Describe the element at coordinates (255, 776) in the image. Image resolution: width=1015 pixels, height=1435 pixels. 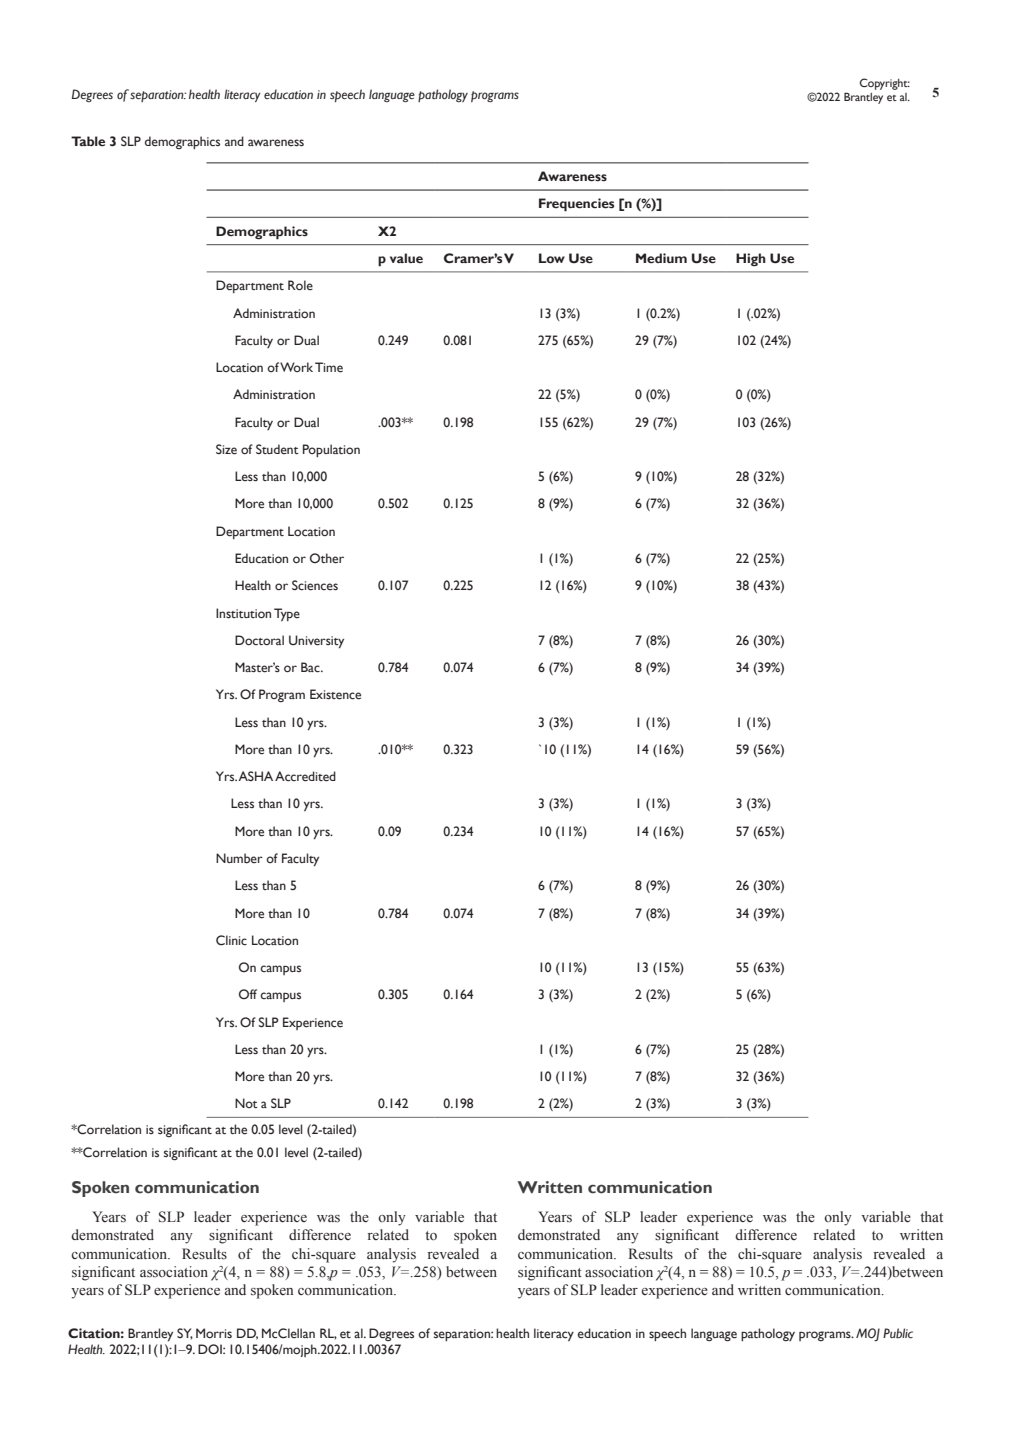
I see `ASHA` at that location.
